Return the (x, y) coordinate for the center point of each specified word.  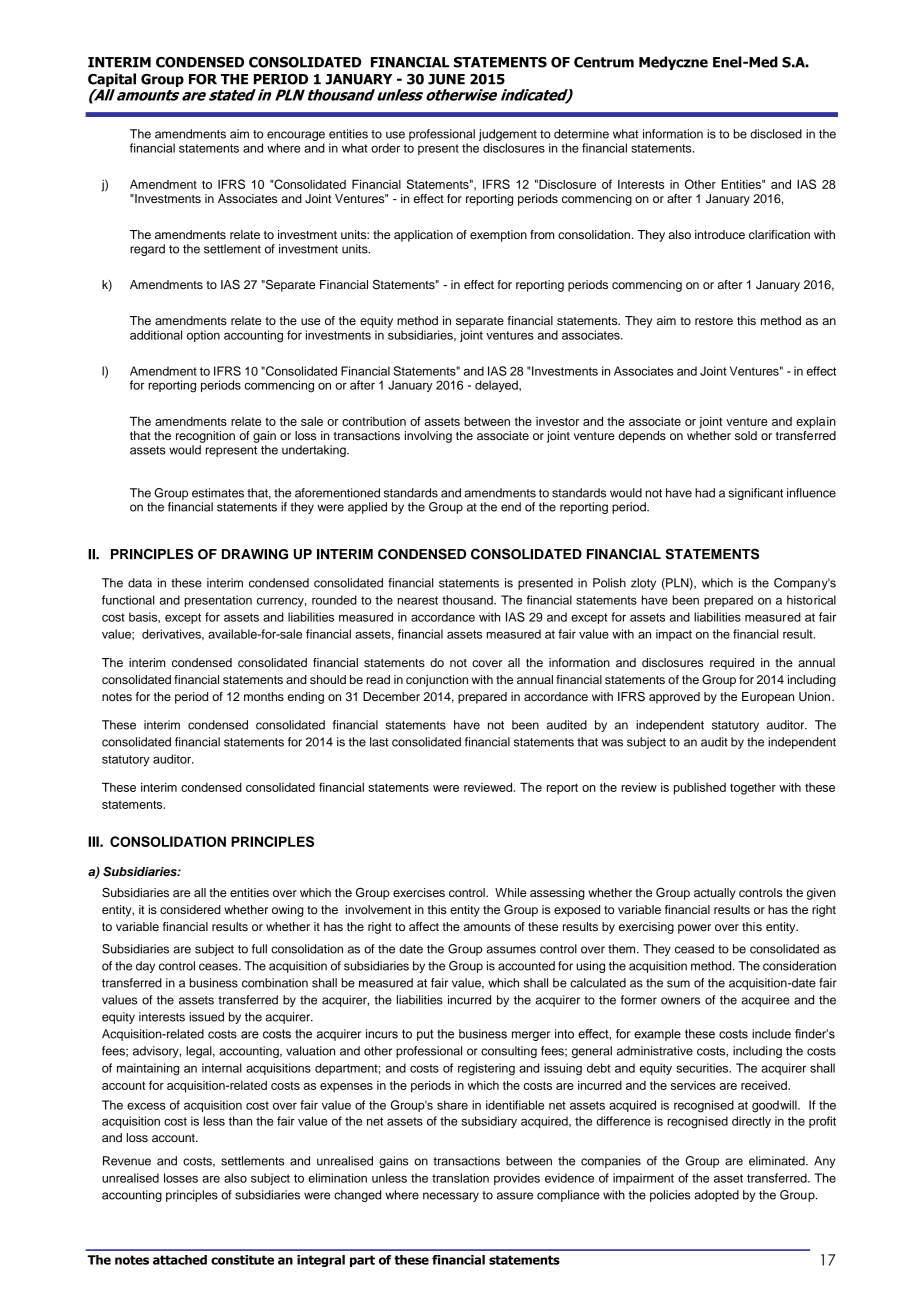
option (203, 336)
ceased (694, 949)
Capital (112, 80)
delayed (497, 386)
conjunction (437, 681)
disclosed (776, 134)
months (264, 696)
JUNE (446, 79)
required (732, 664)
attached (180, 1260)
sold (746, 435)
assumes (511, 950)
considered (190, 909)
